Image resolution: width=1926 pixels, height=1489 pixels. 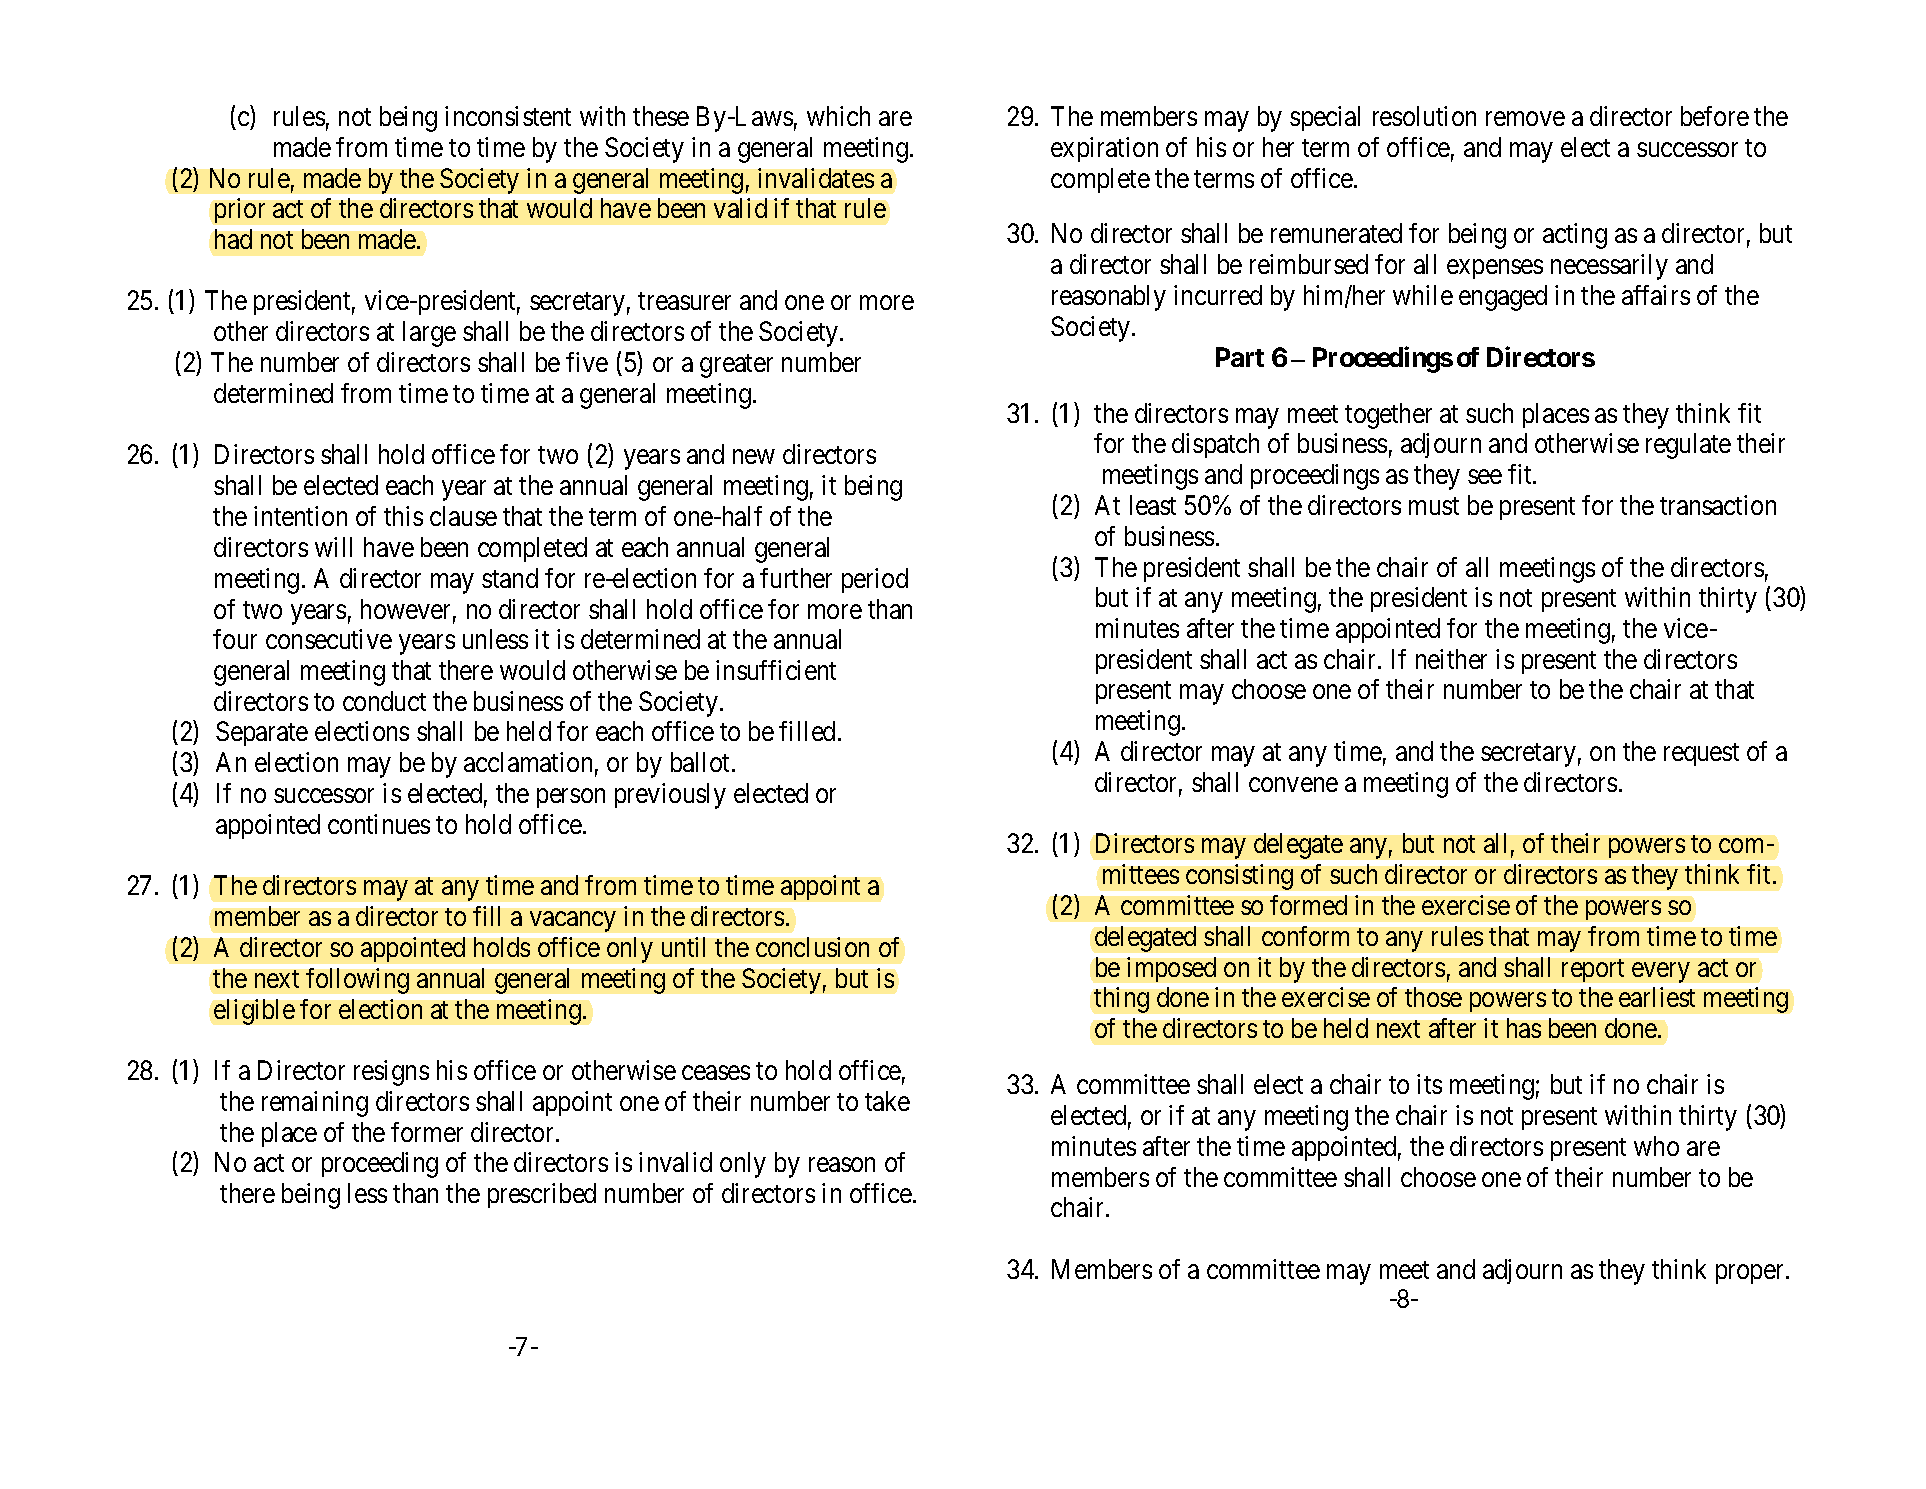 What do you see at coordinates (1593, 970) in the document?
I see `report` at bounding box center [1593, 970].
